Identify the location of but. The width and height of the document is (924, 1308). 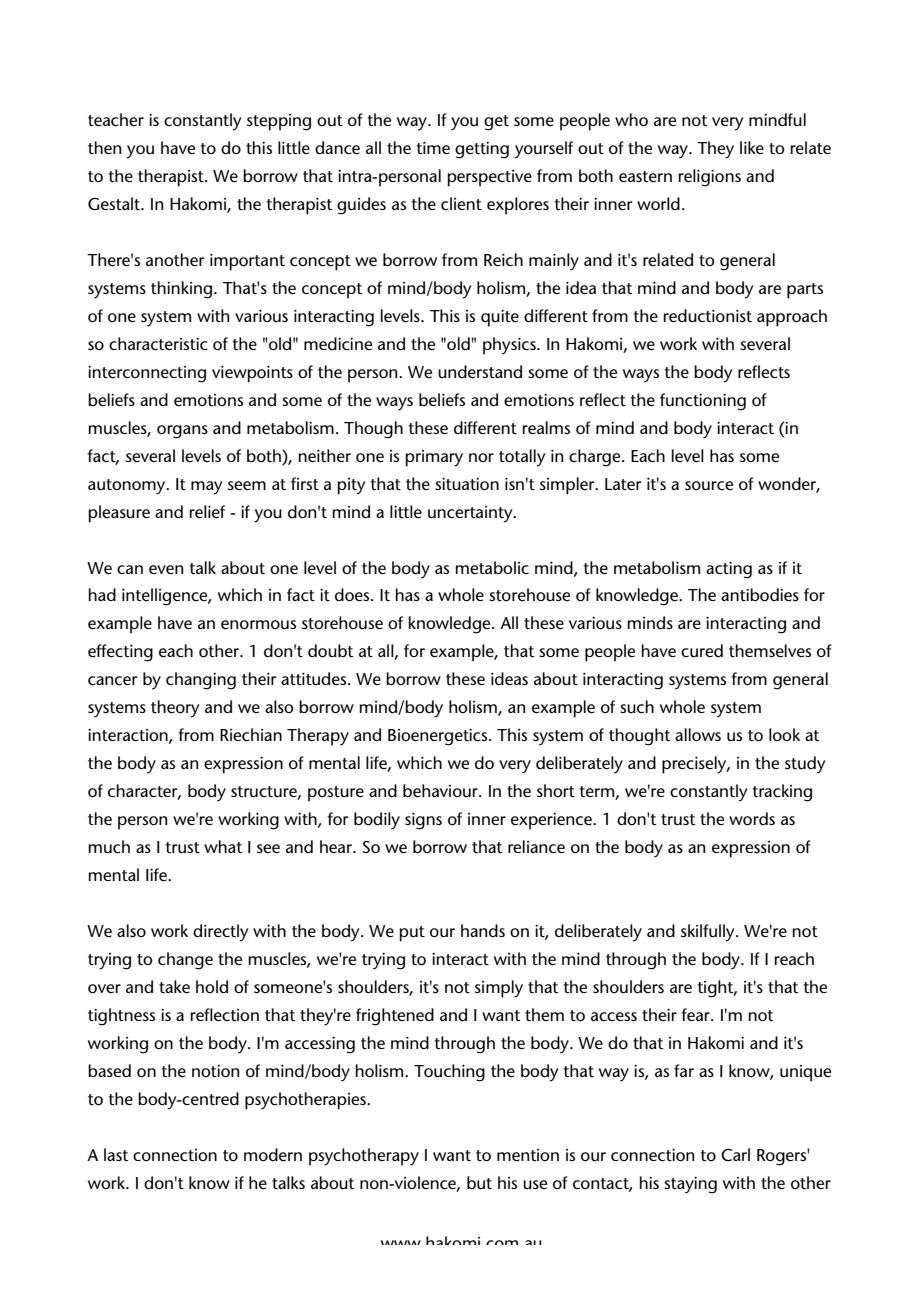
(479, 1183).
